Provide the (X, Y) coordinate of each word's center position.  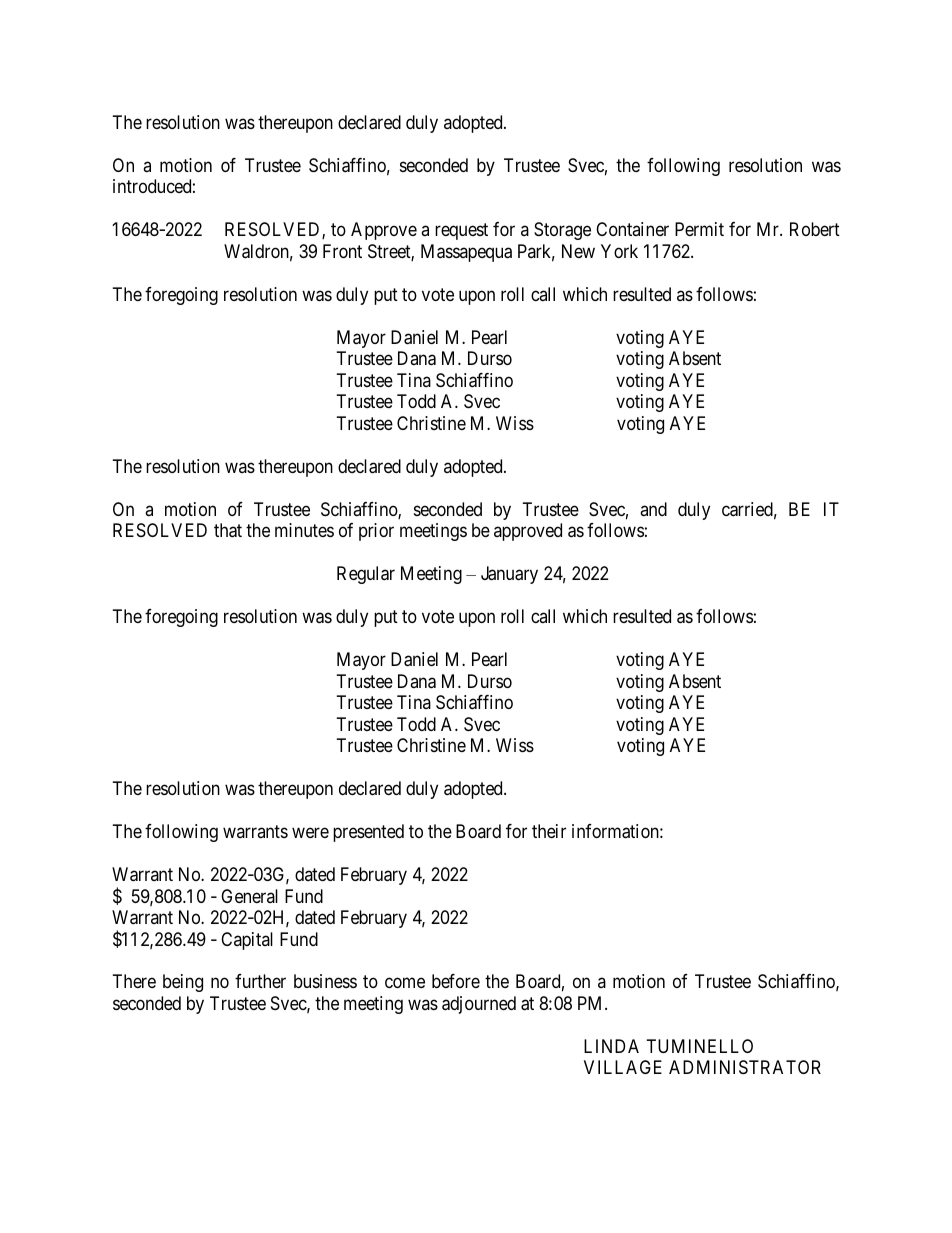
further (260, 981)
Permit (699, 229)
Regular (366, 575)
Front (342, 251)
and (653, 509)
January (509, 575)
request (461, 232)
